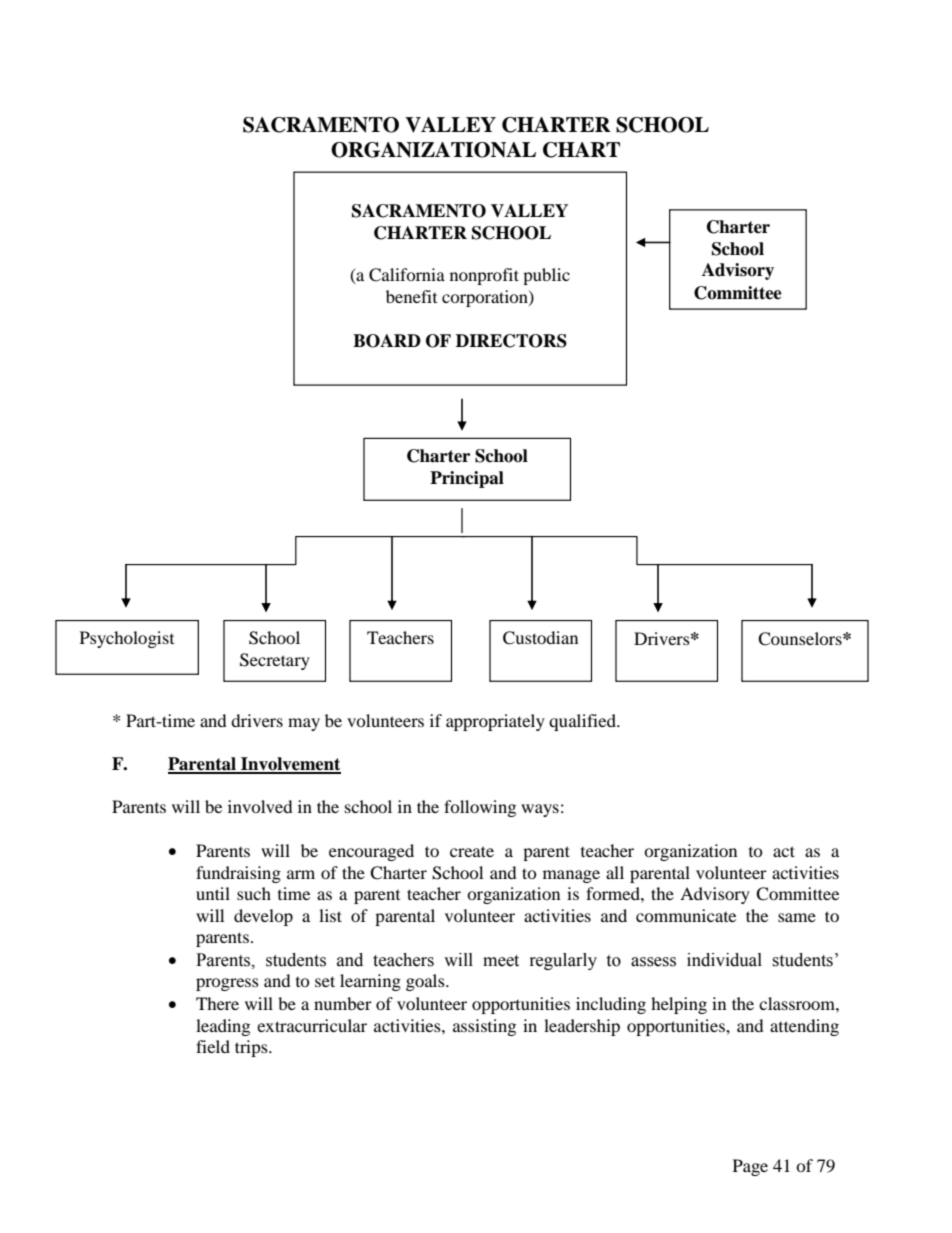  Describe the element at coordinates (213, 893) in the page. I see `until` at that location.
